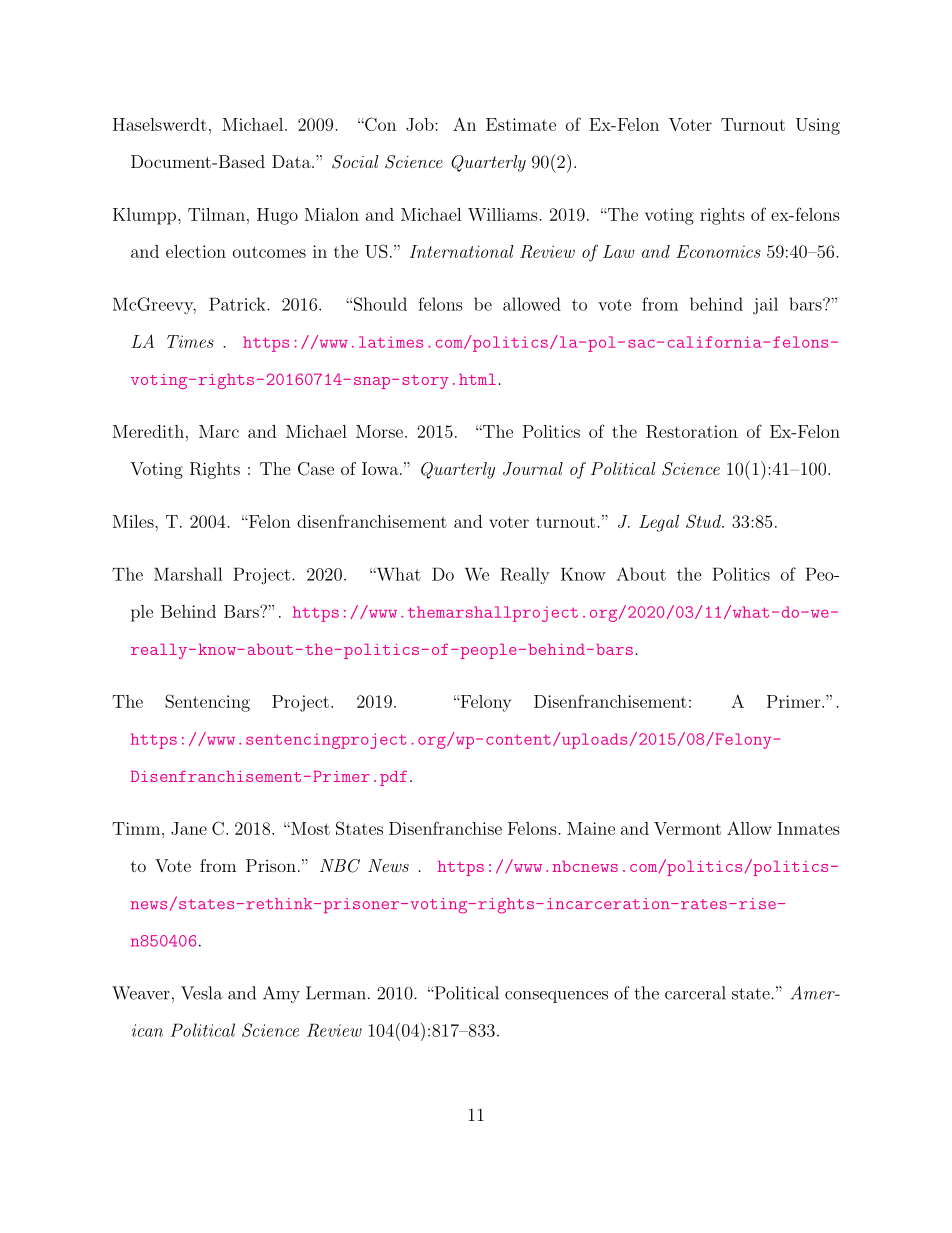 The width and height of the image is (952, 1233). I want to click on Using, so click(818, 126).
